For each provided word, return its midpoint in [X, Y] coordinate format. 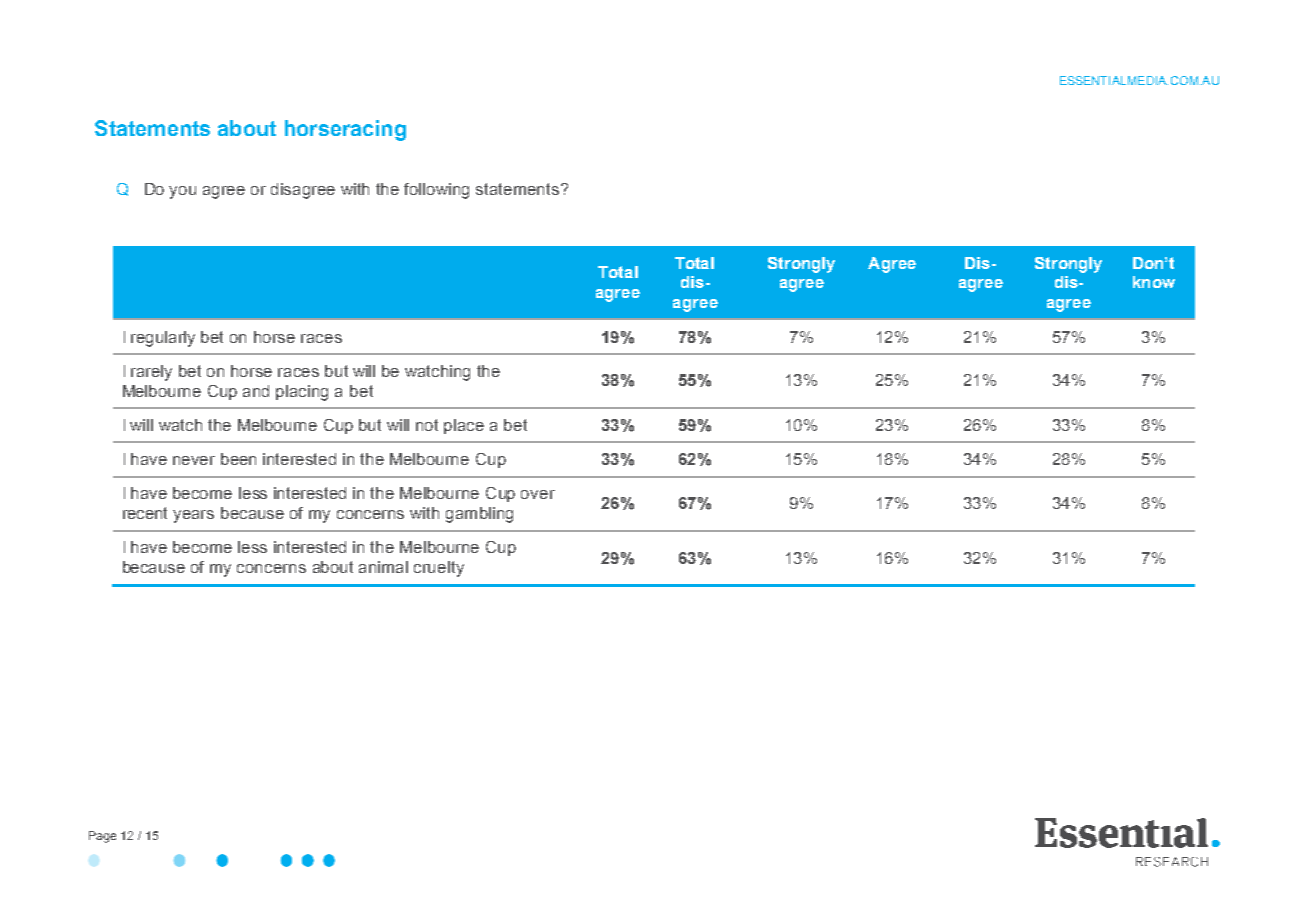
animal [383, 567]
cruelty [439, 569]
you [182, 192]
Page [102, 837]
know [1154, 282]
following [436, 191]
